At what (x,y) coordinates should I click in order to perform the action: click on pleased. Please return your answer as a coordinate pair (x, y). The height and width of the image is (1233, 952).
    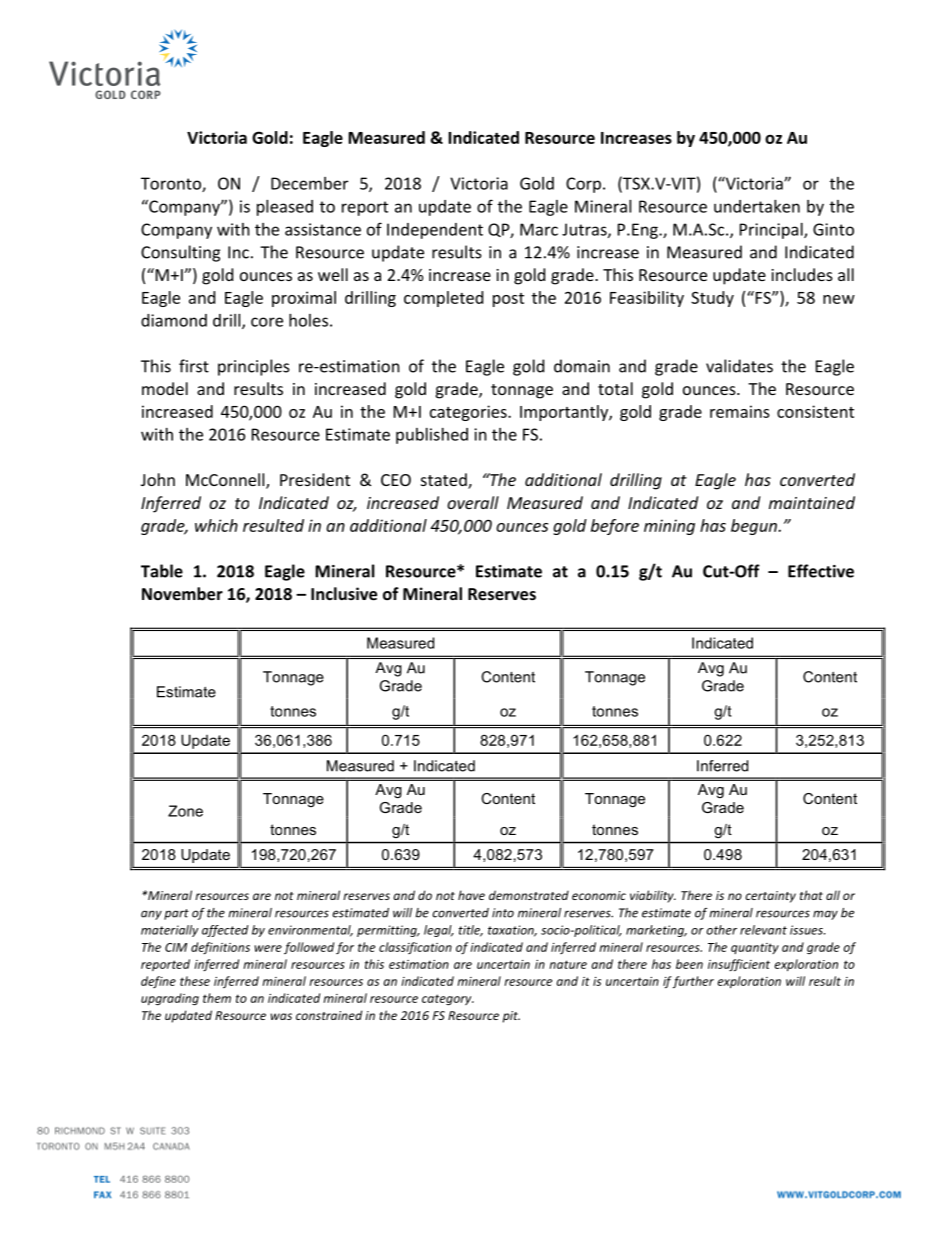
    Looking at the image, I should click on (285, 208).
